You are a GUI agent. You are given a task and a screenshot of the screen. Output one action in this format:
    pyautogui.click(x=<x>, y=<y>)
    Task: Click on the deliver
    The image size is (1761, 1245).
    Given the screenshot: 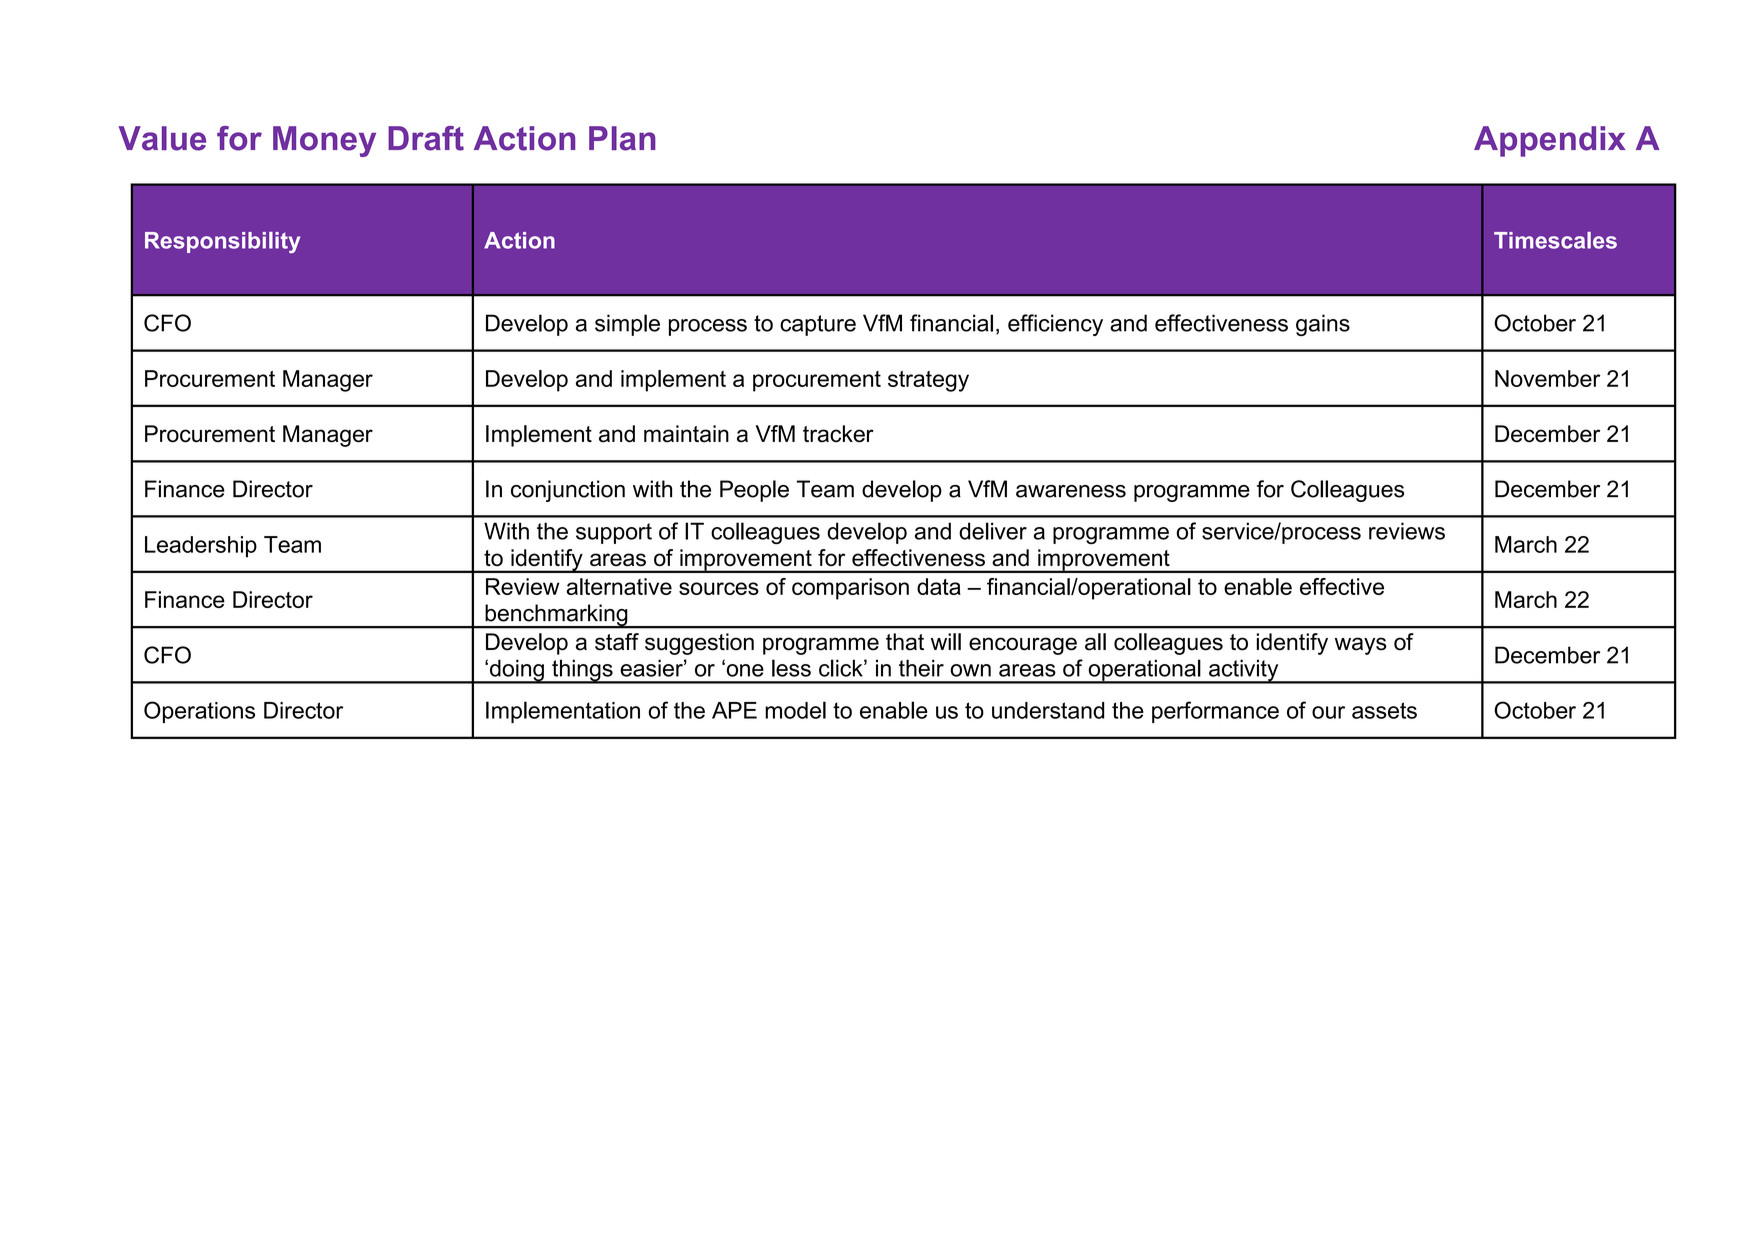 What is the action you would take?
    pyautogui.click(x=993, y=531)
